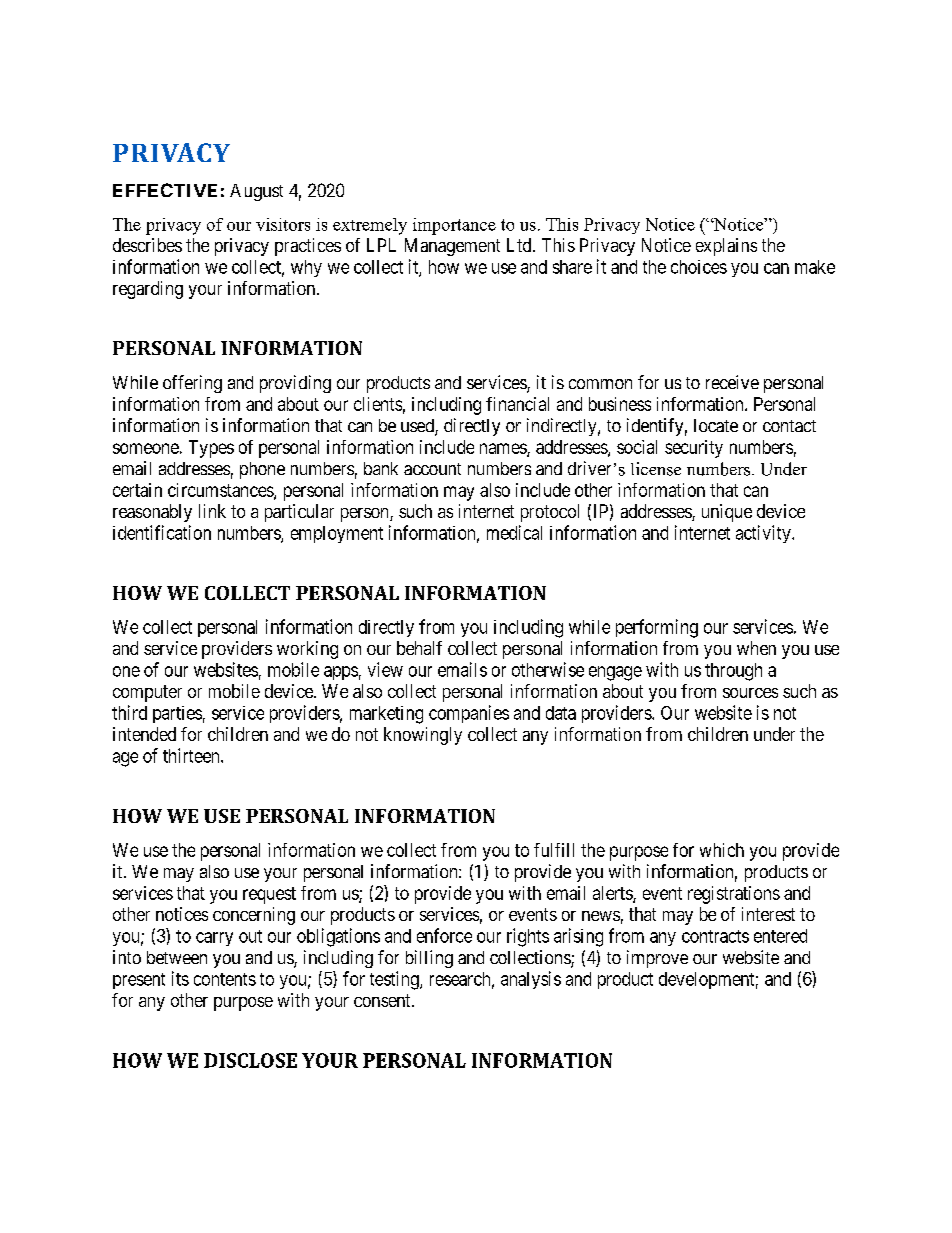  What do you see at coordinates (250, 1060) in the screenshot?
I see `DISCLOSE` at bounding box center [250, 1060].
